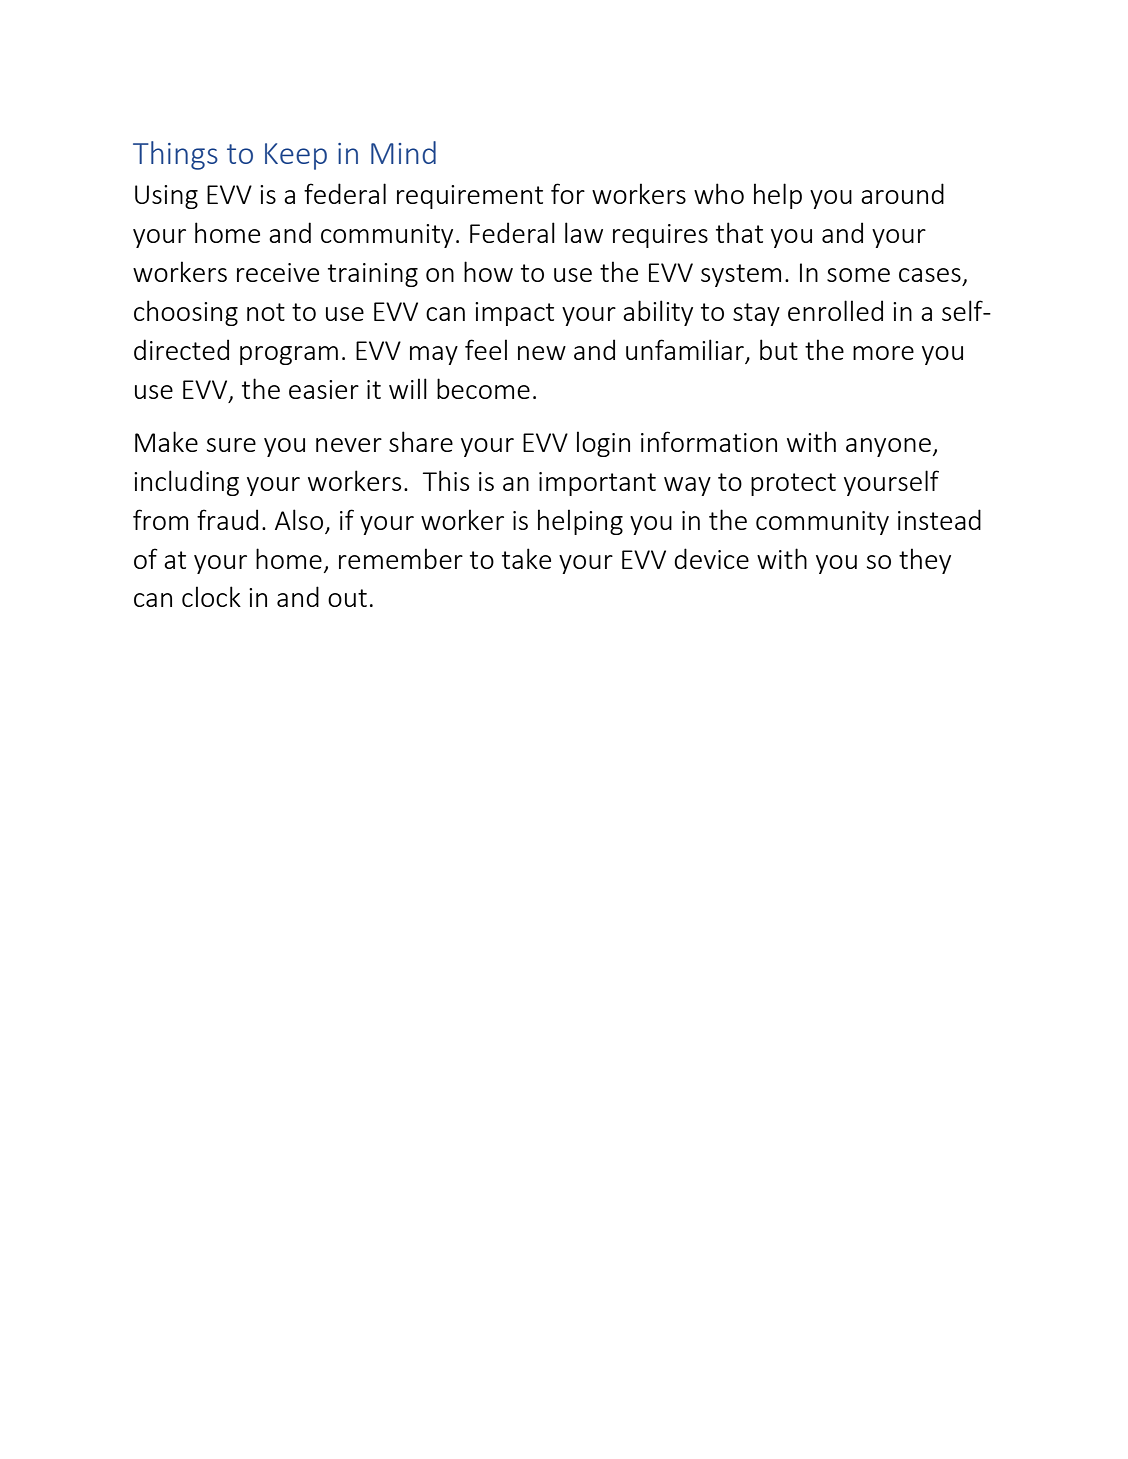  What do you see at coordinates (211, 596) in the screenshot?
I see `clock` at bounding box center [211, 596].
